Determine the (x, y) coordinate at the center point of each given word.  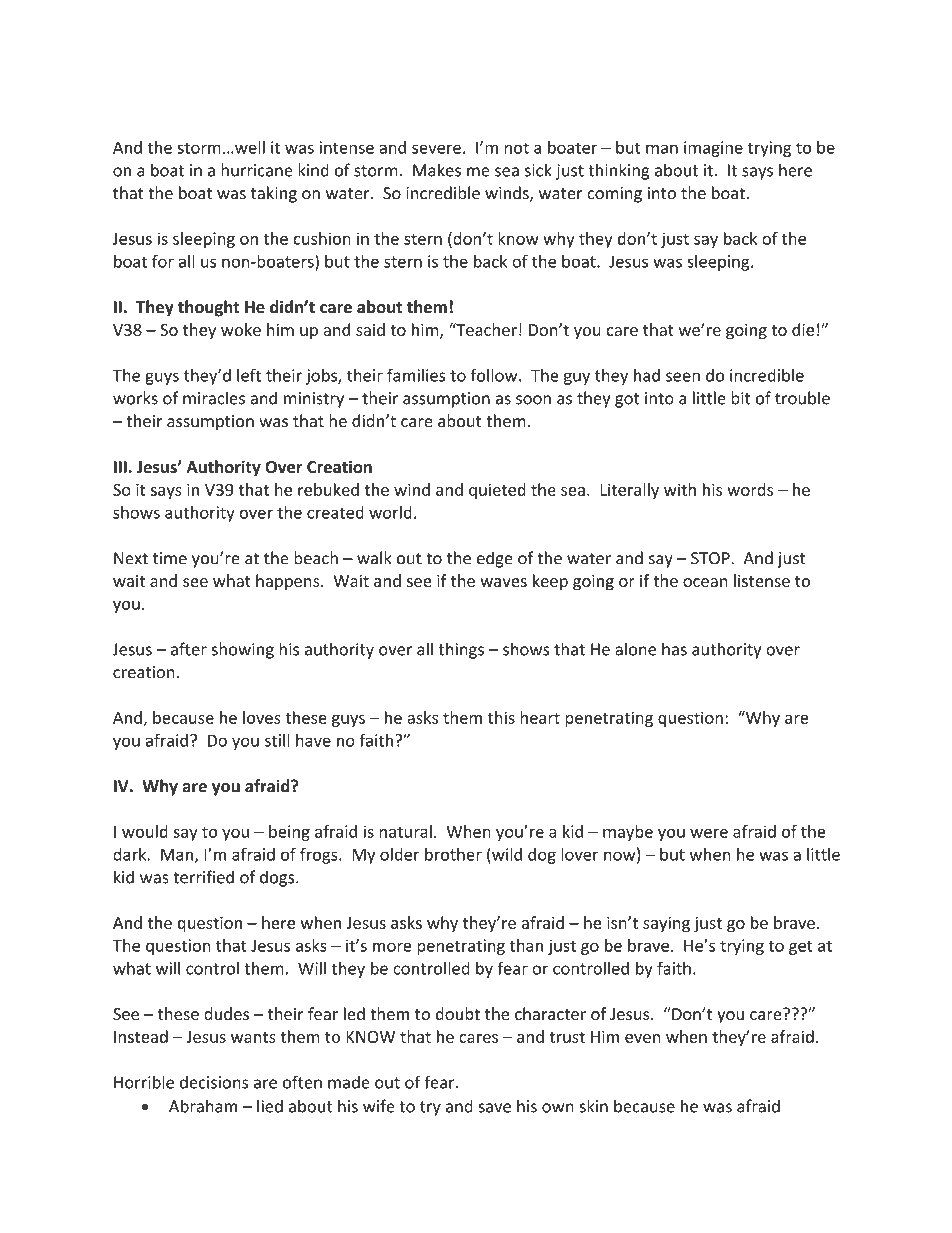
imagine (713, 149)
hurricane (257, 170)
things (461, 650)
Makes (437, 170)
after (189, 649)
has (674, 649)
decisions (214, 1082)
